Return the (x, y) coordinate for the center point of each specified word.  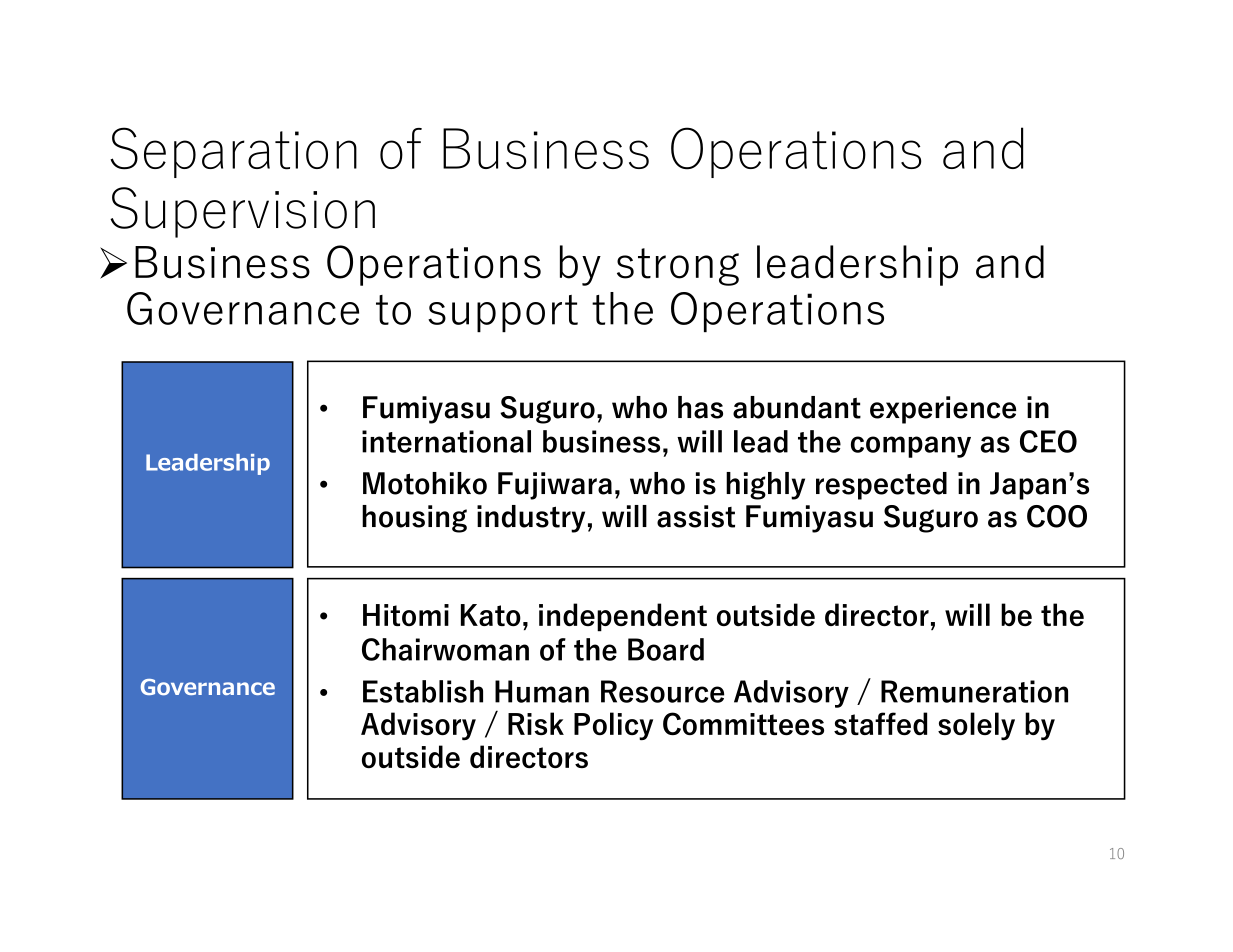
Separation (233, 152)
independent (623, 617)
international (446, 441)
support (503, 313)
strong (678, 267)
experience (943, 410)
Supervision (242, 212)
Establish (423, 691)
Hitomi (406, 615)
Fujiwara (555, 486)
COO (1057, 516)
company (911, 447)
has (700, 407)
